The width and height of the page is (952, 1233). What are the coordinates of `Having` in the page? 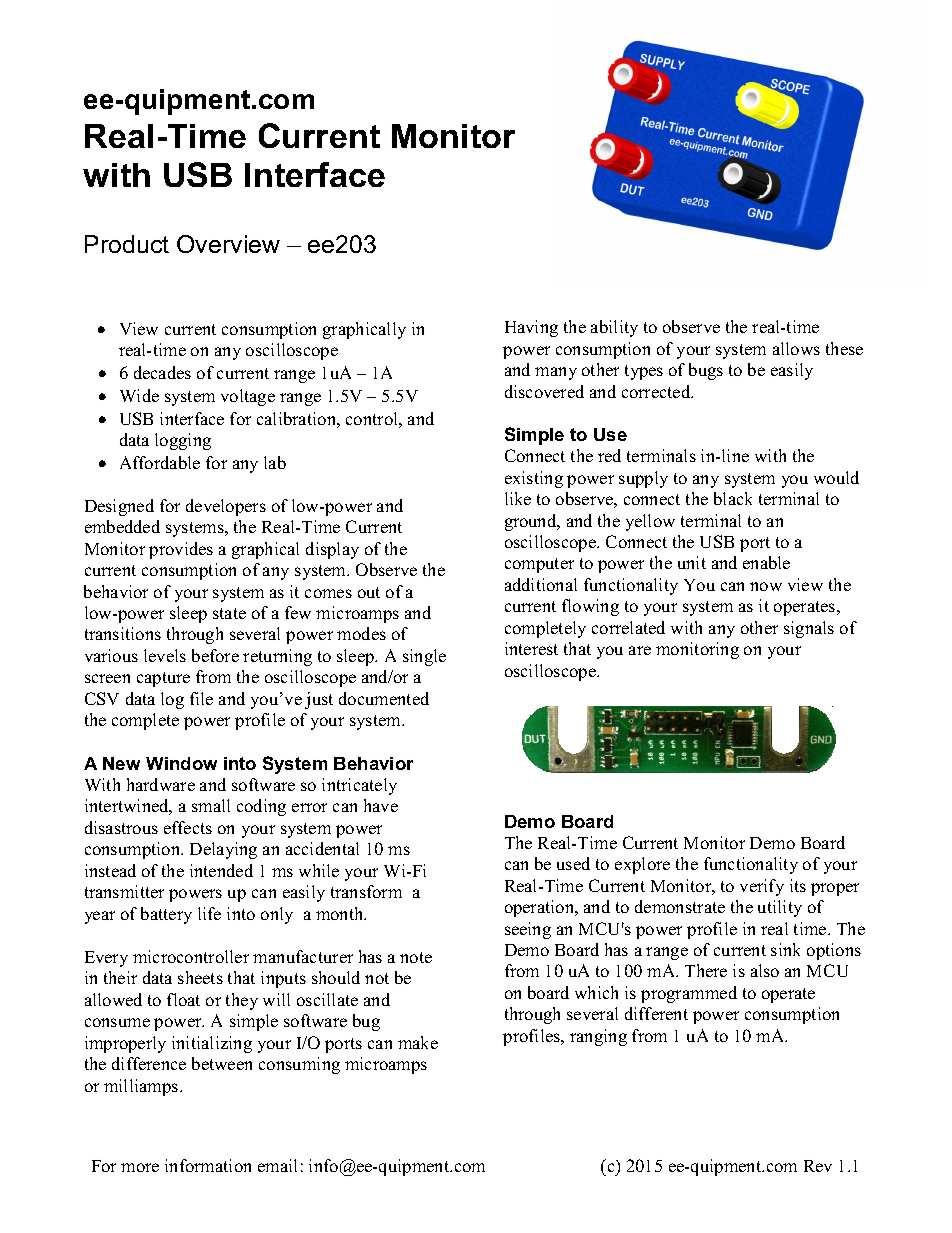 It's located at (531, 328).
